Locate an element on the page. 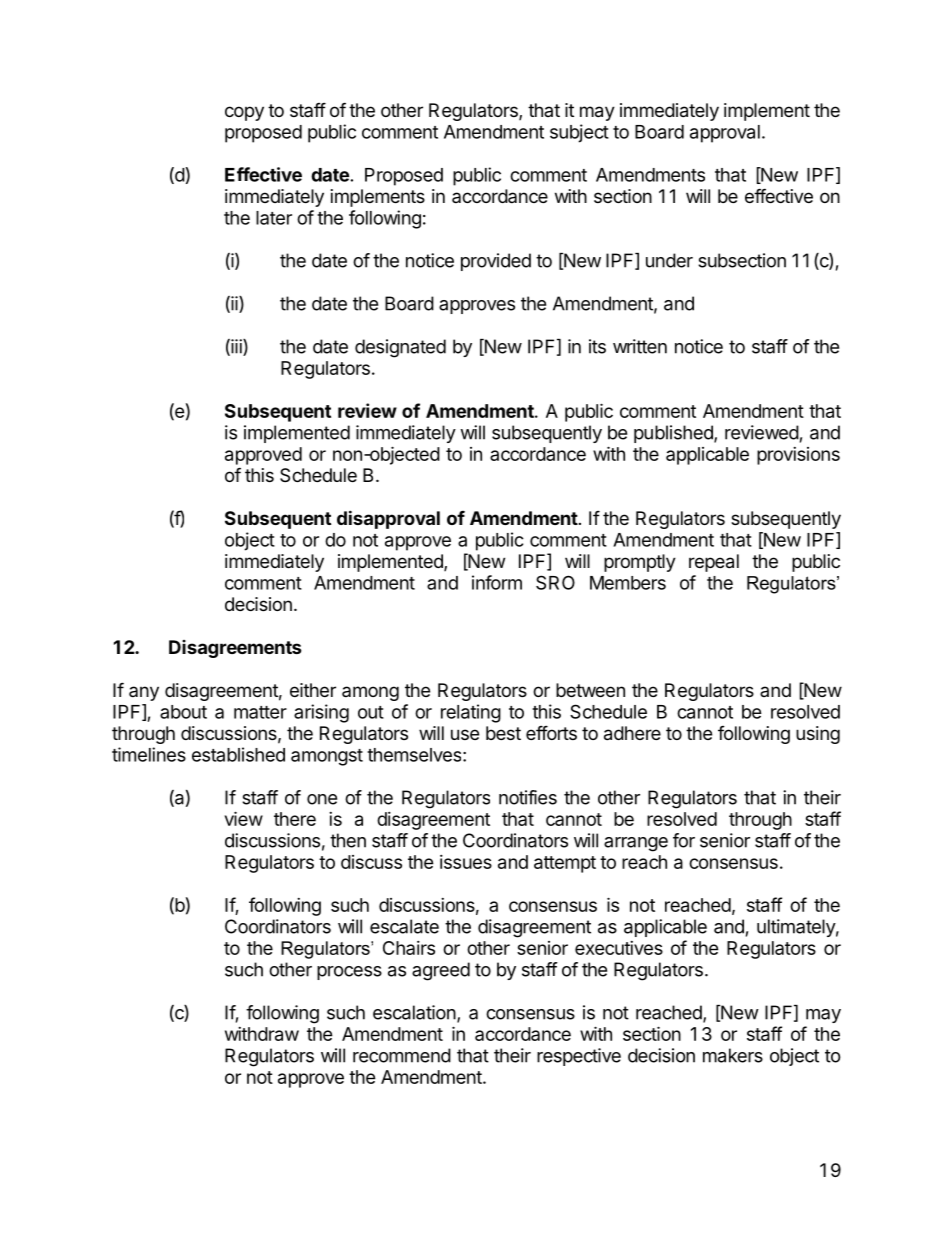 Image resolution: width=952 pixels, height=1233 pixels. published is located at coordinates (674, 434).
